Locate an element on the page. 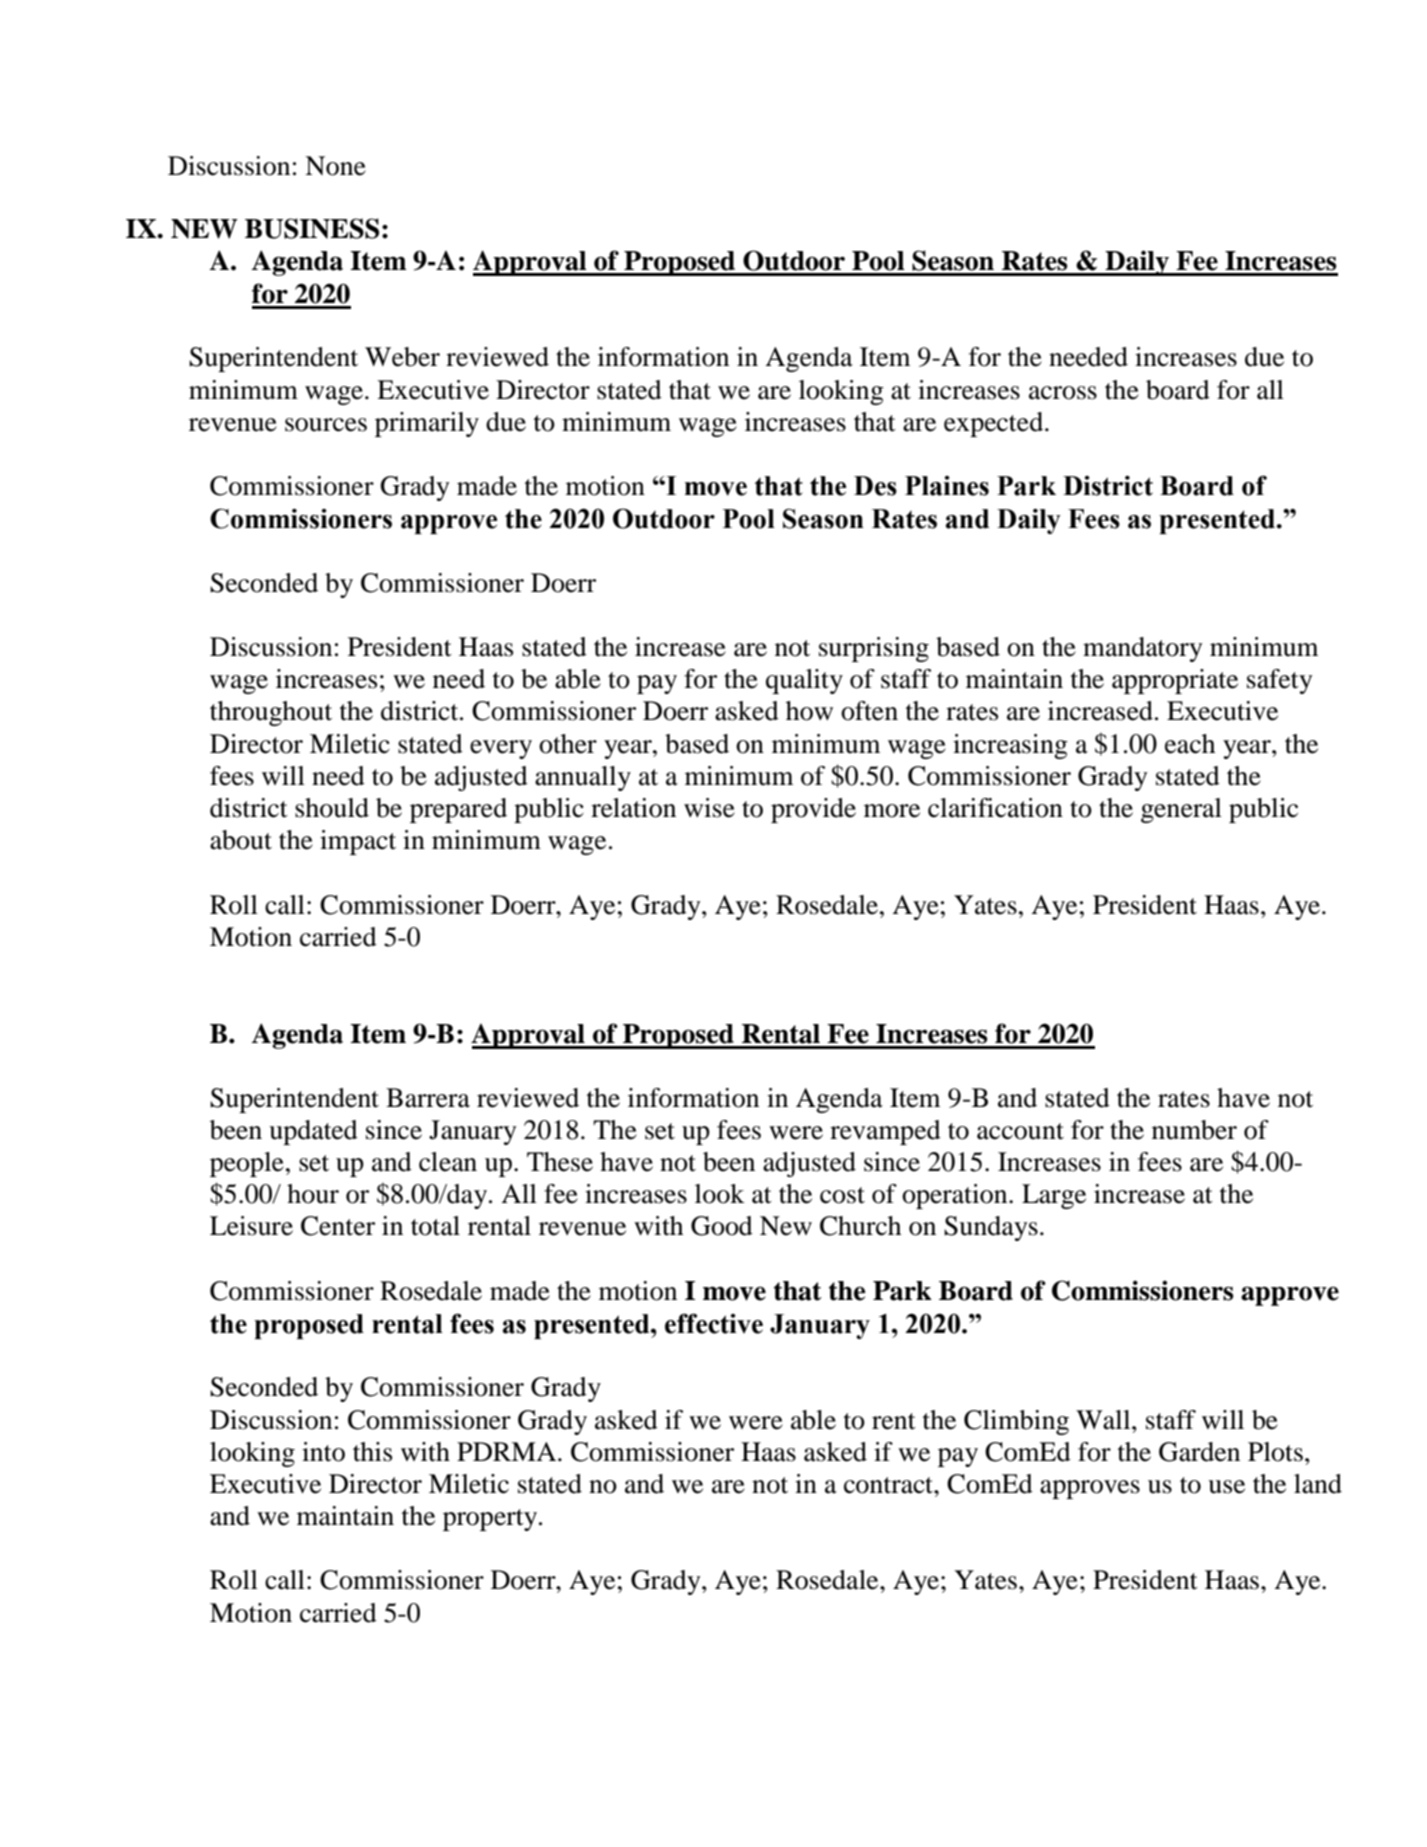 The image size is (1427, 1847). BUSINESS is located at coordinates (312, 228).
